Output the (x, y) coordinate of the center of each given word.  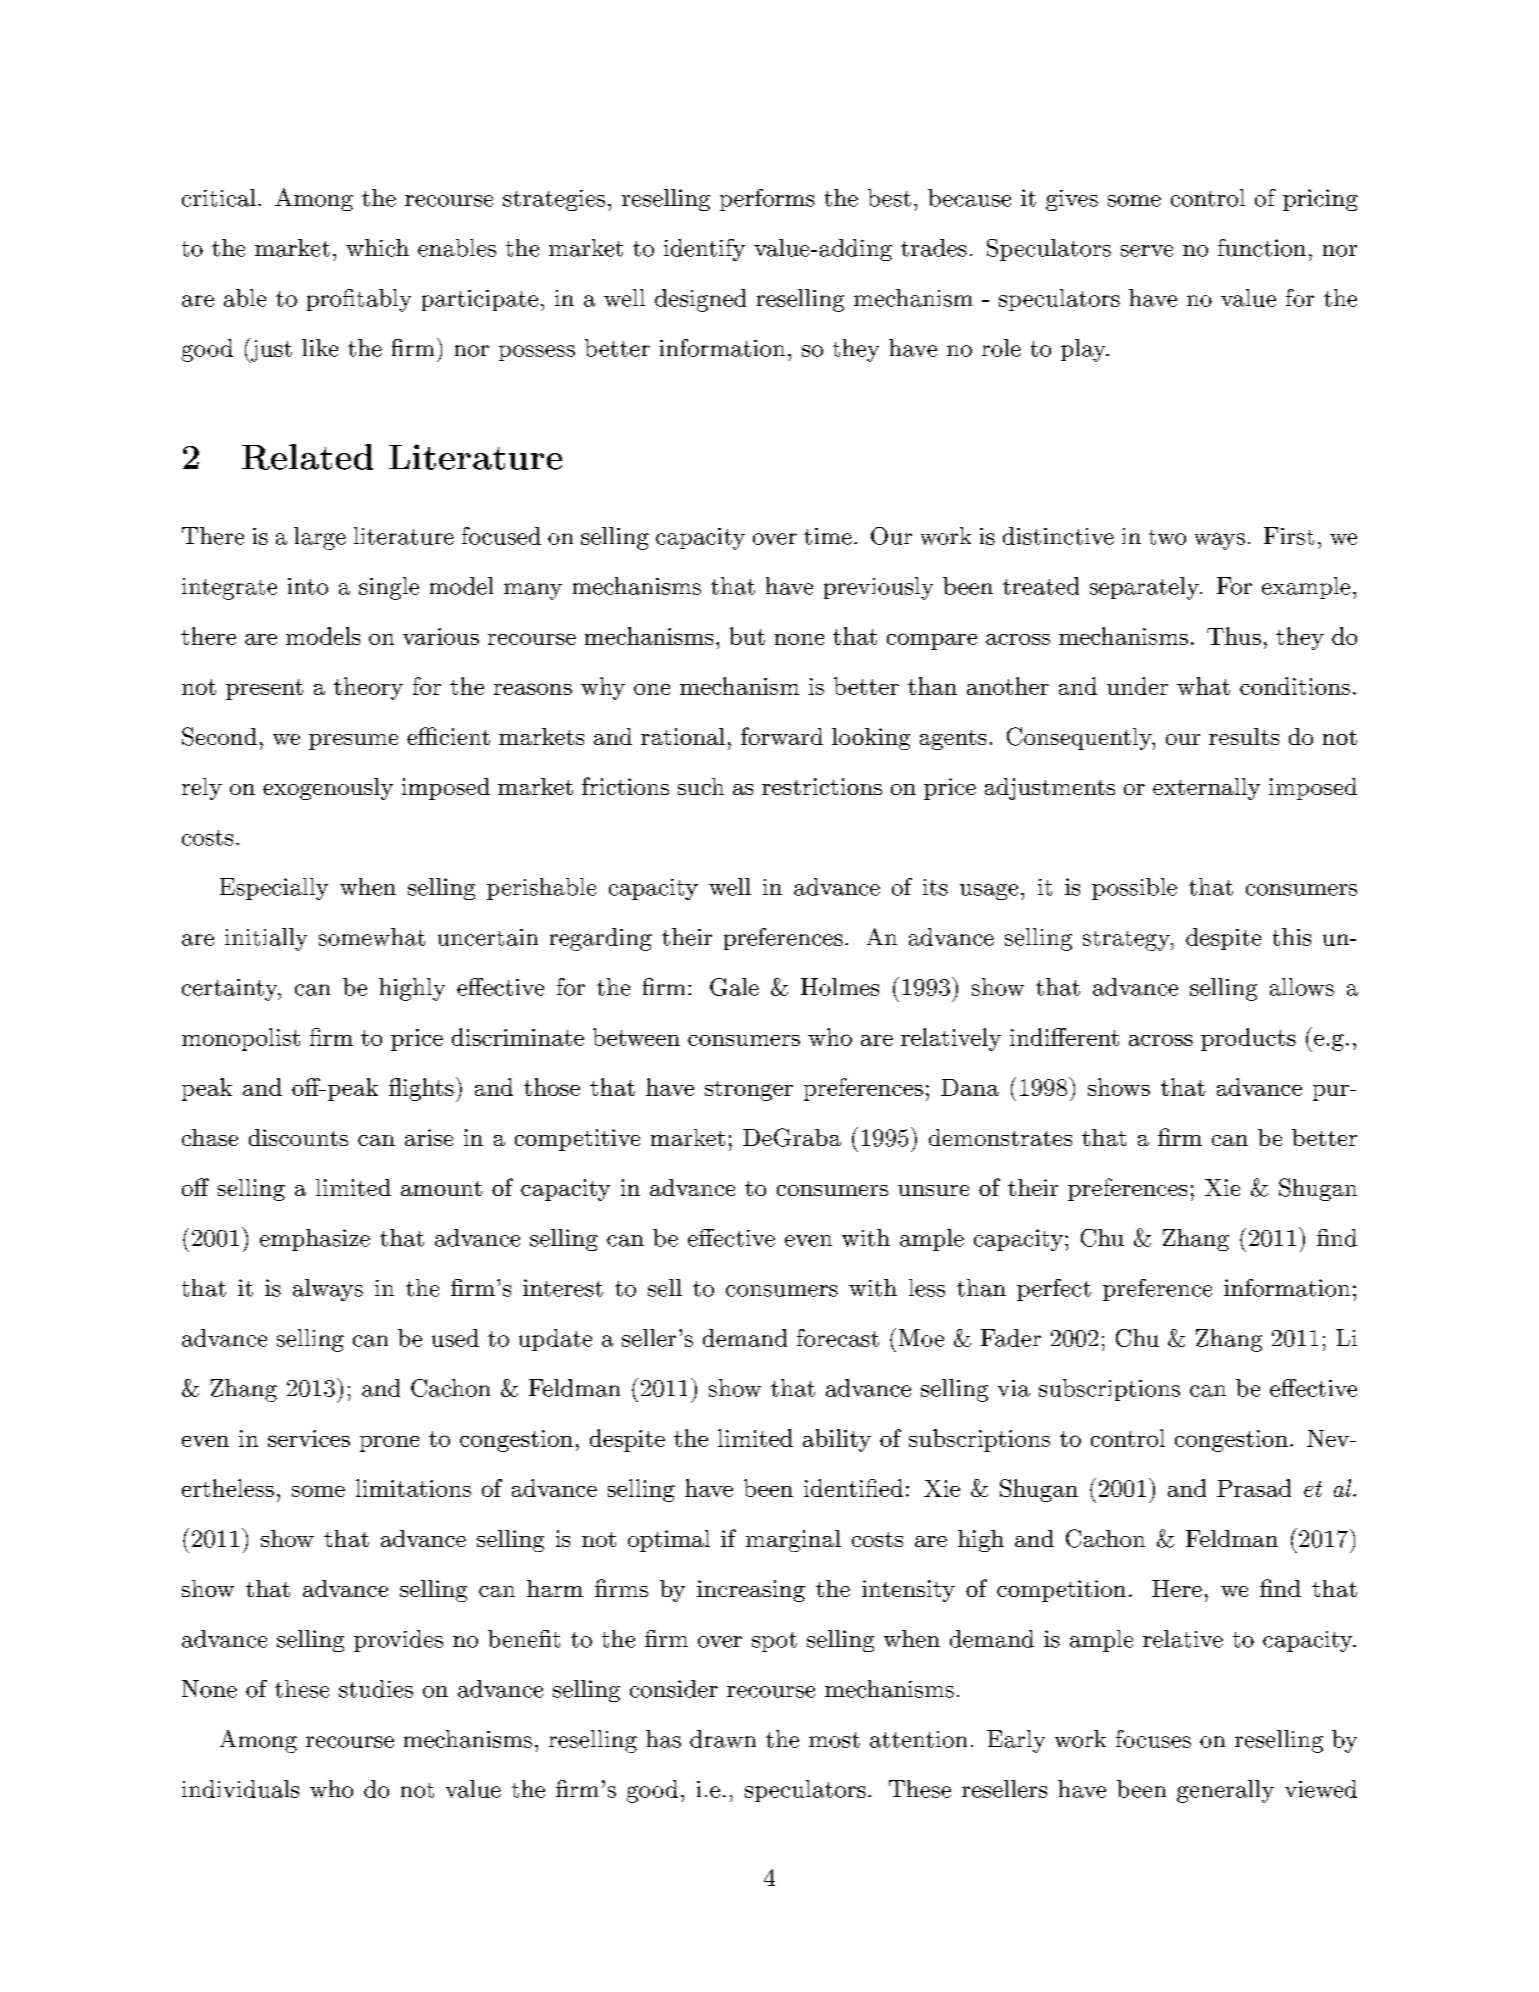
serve (1147, 251)
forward (782, 736)
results (1244, 736)
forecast (838, 1338)
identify (704, 250)
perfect (1054, 1290)
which (377, 248)
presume (353, 742)
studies (376, 1689)
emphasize (315, 1240)
